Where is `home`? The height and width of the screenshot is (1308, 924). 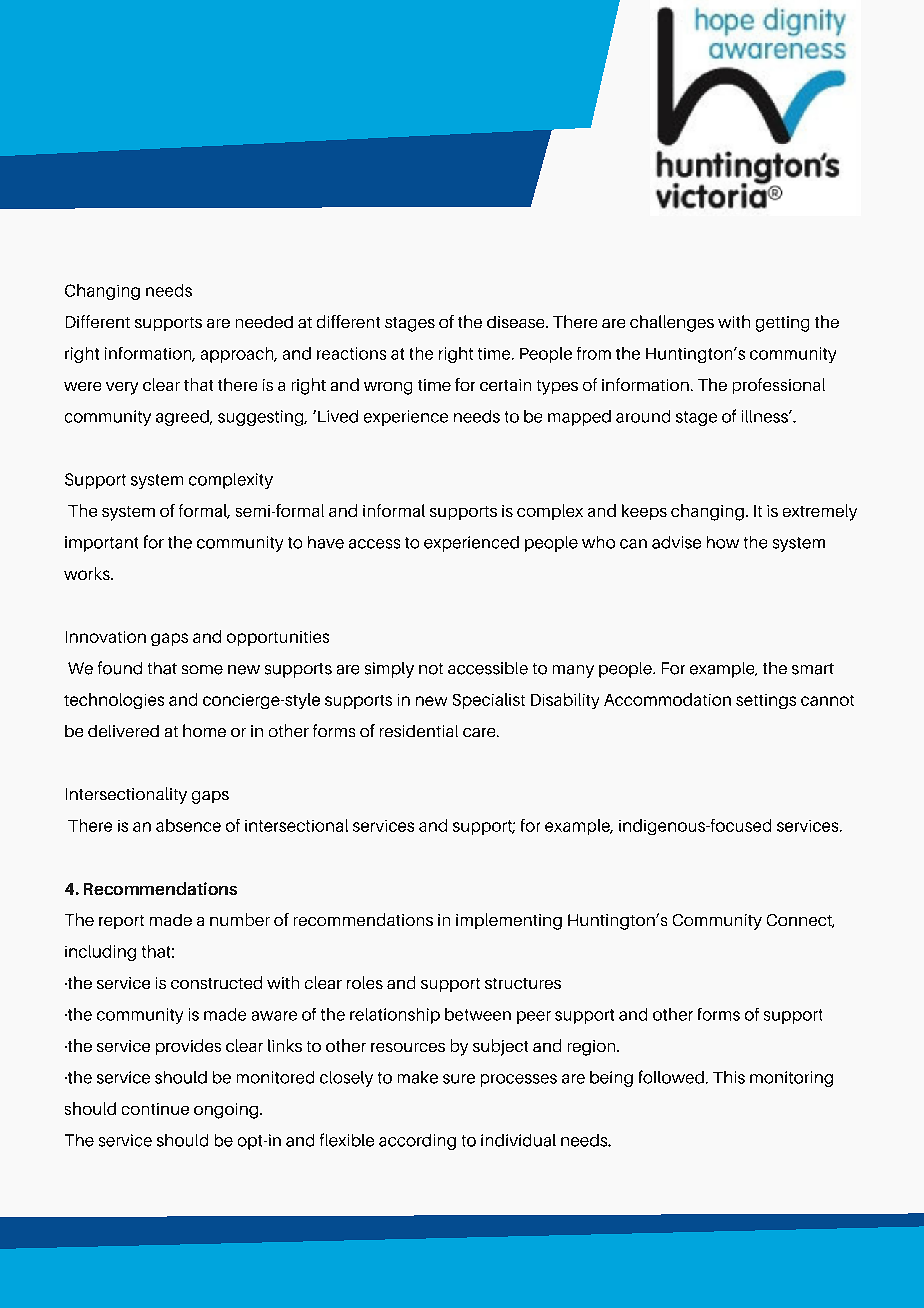
home is located at coordinates (204, 730).
